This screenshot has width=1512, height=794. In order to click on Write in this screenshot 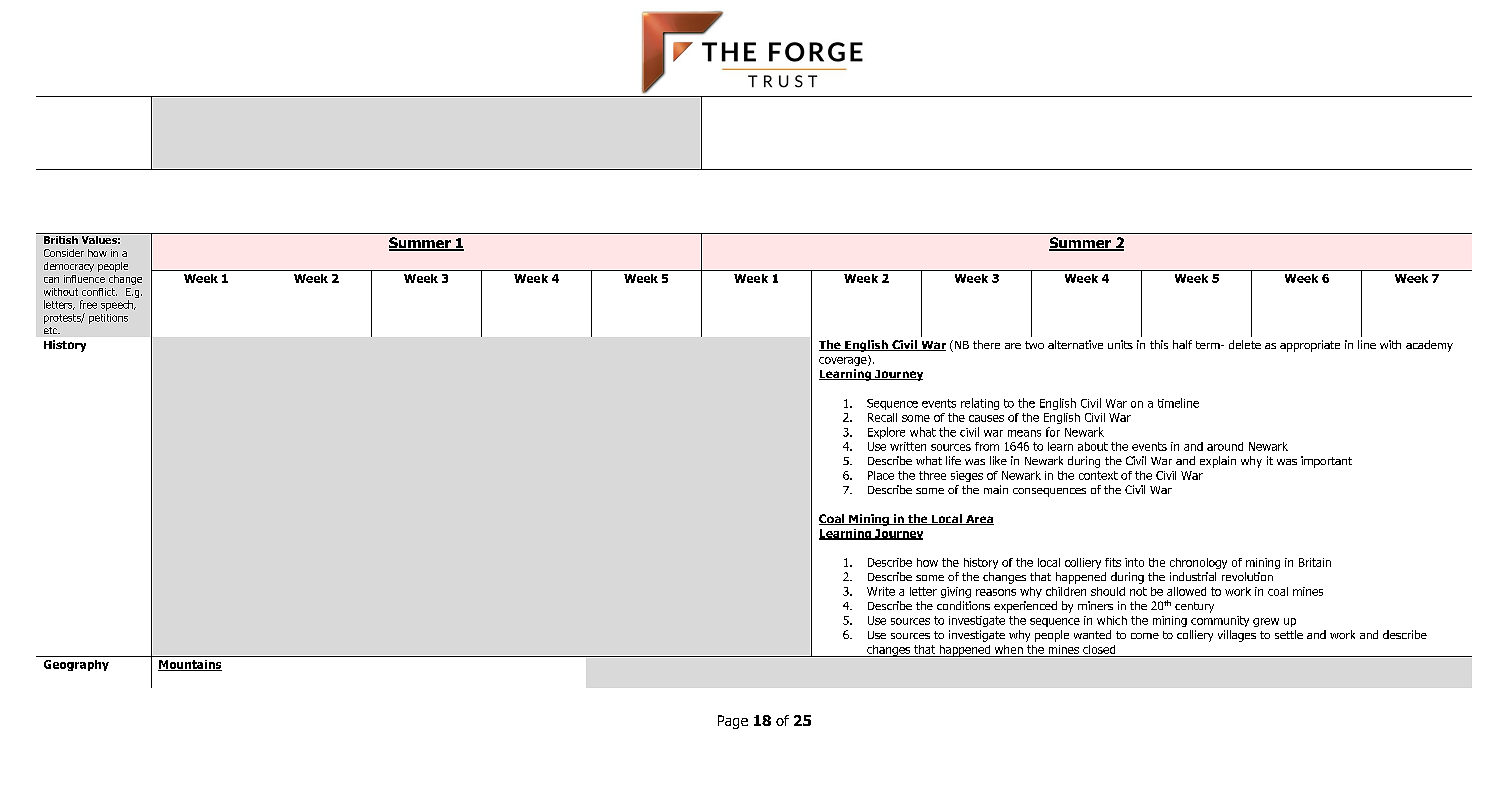, I will do `click(881, 591)`.
